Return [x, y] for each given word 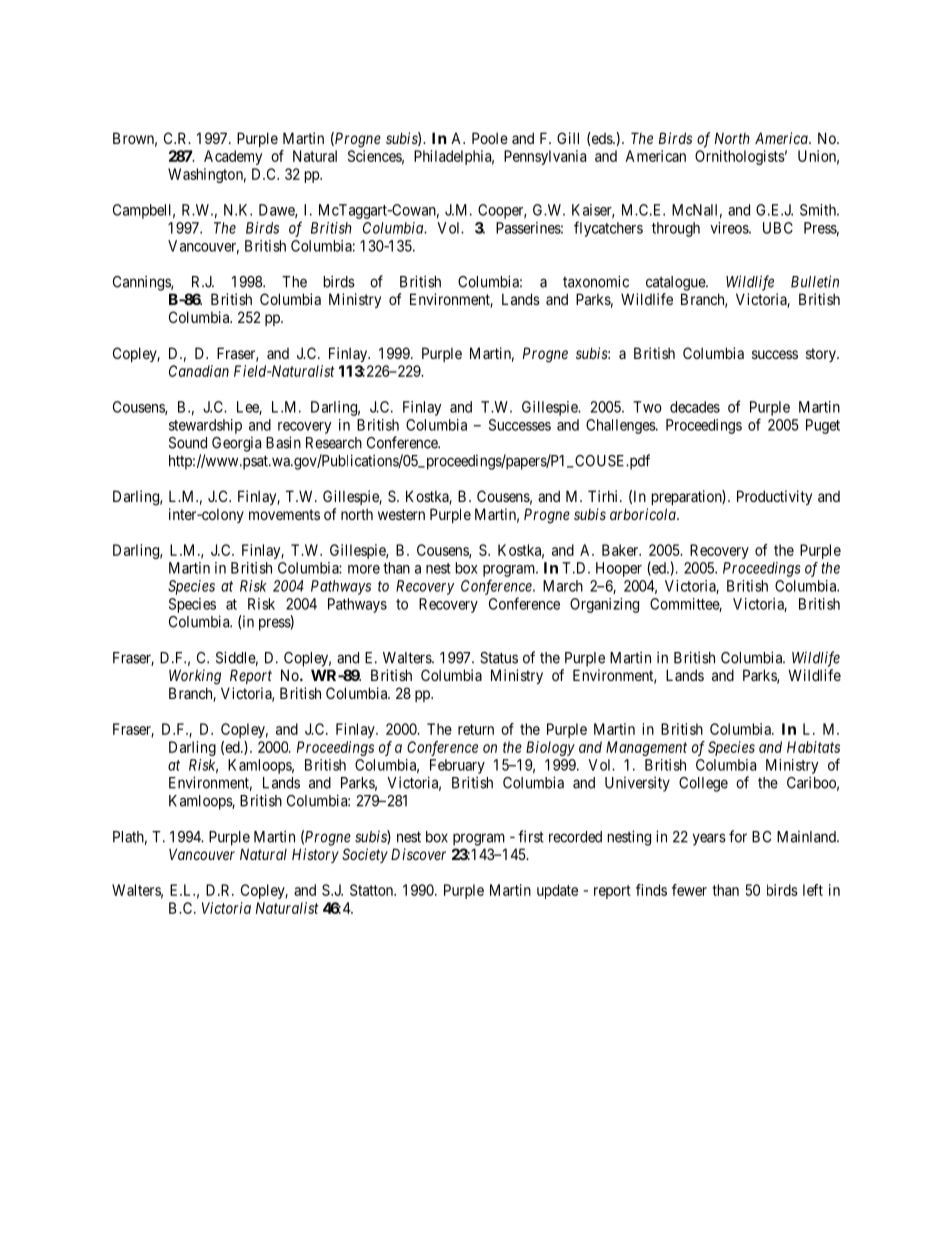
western [401, 514]
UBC [778, 228]
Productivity [774, 497]
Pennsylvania [545, 157]
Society [365, 855]
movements [284, 514]
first [531, 836]
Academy [233, 157]
